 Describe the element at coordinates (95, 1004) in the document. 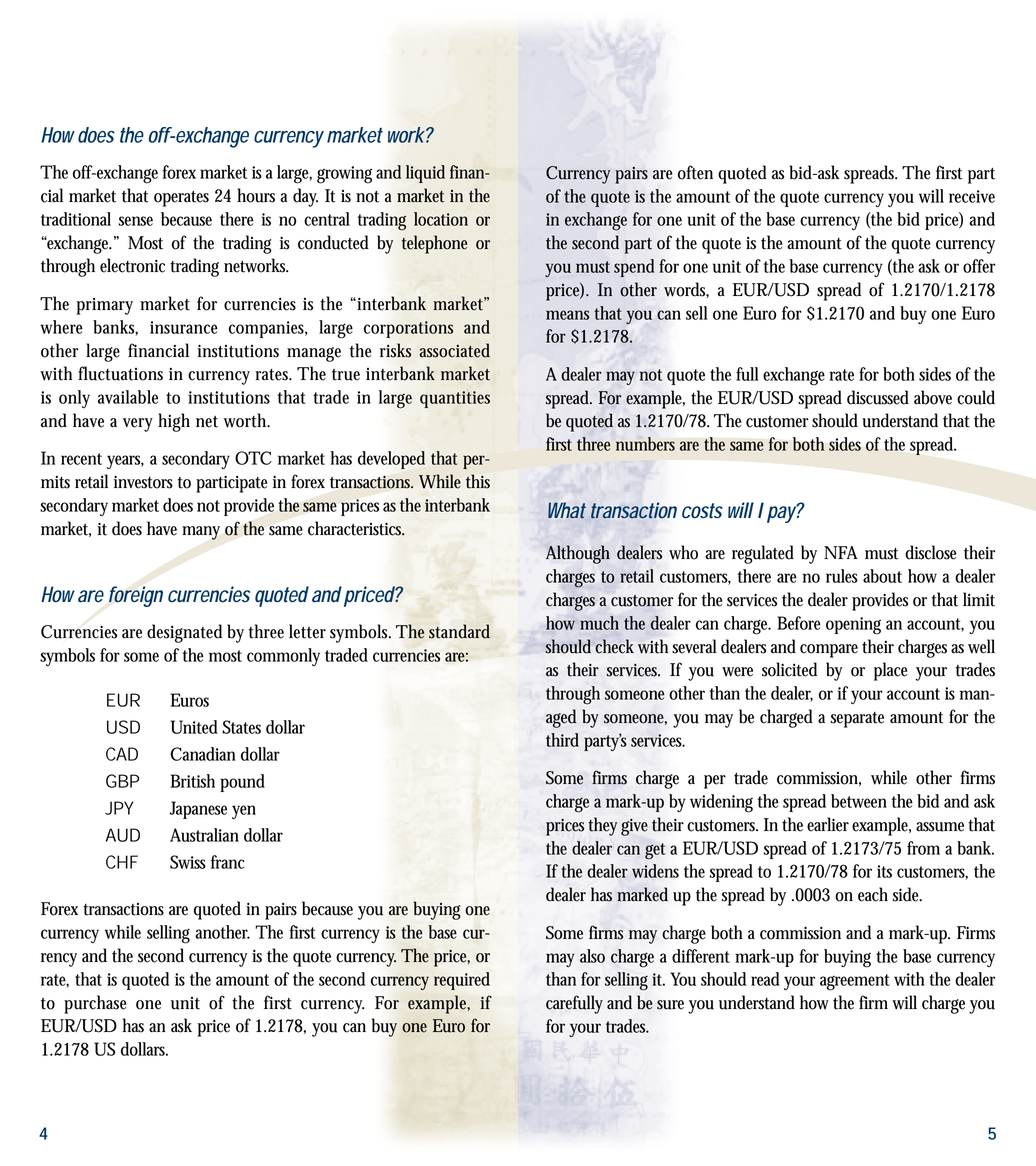

I see `purchase` at that location.
